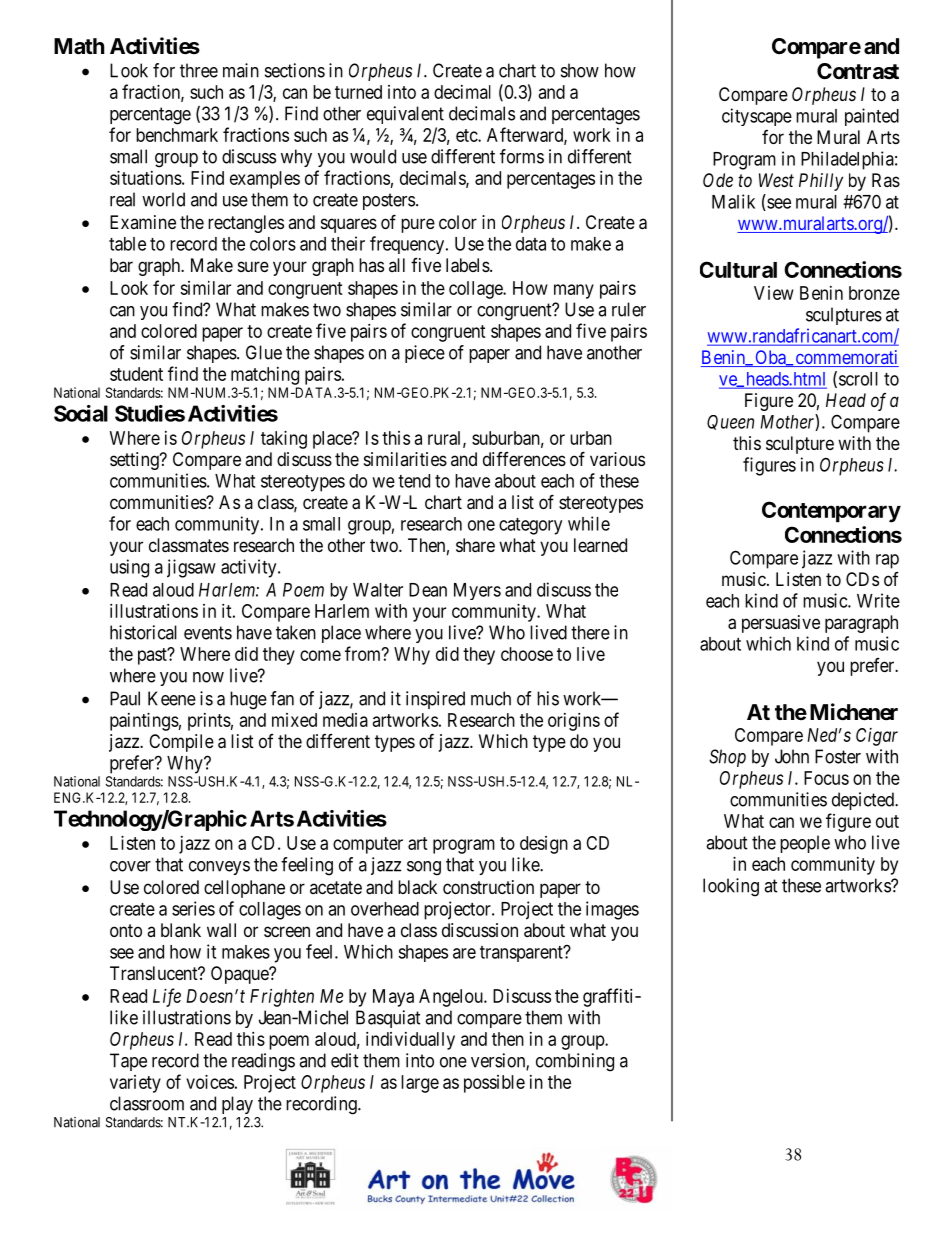  I want to click on cityscape, so click(757, 117).
